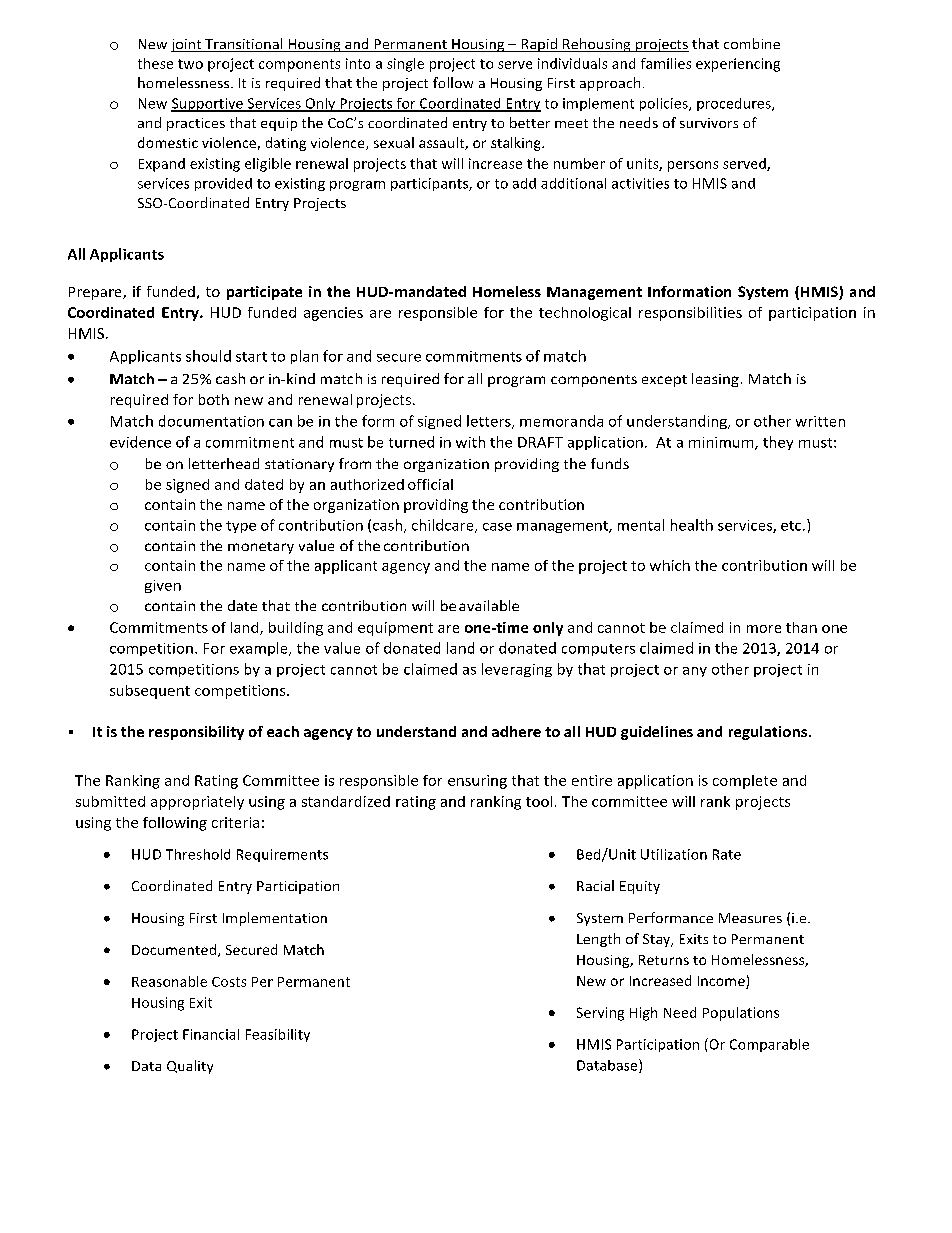 Image resolution: width=952 pixels, height=1233 pixels. I want to click on Serving, so click(600, 1014).
